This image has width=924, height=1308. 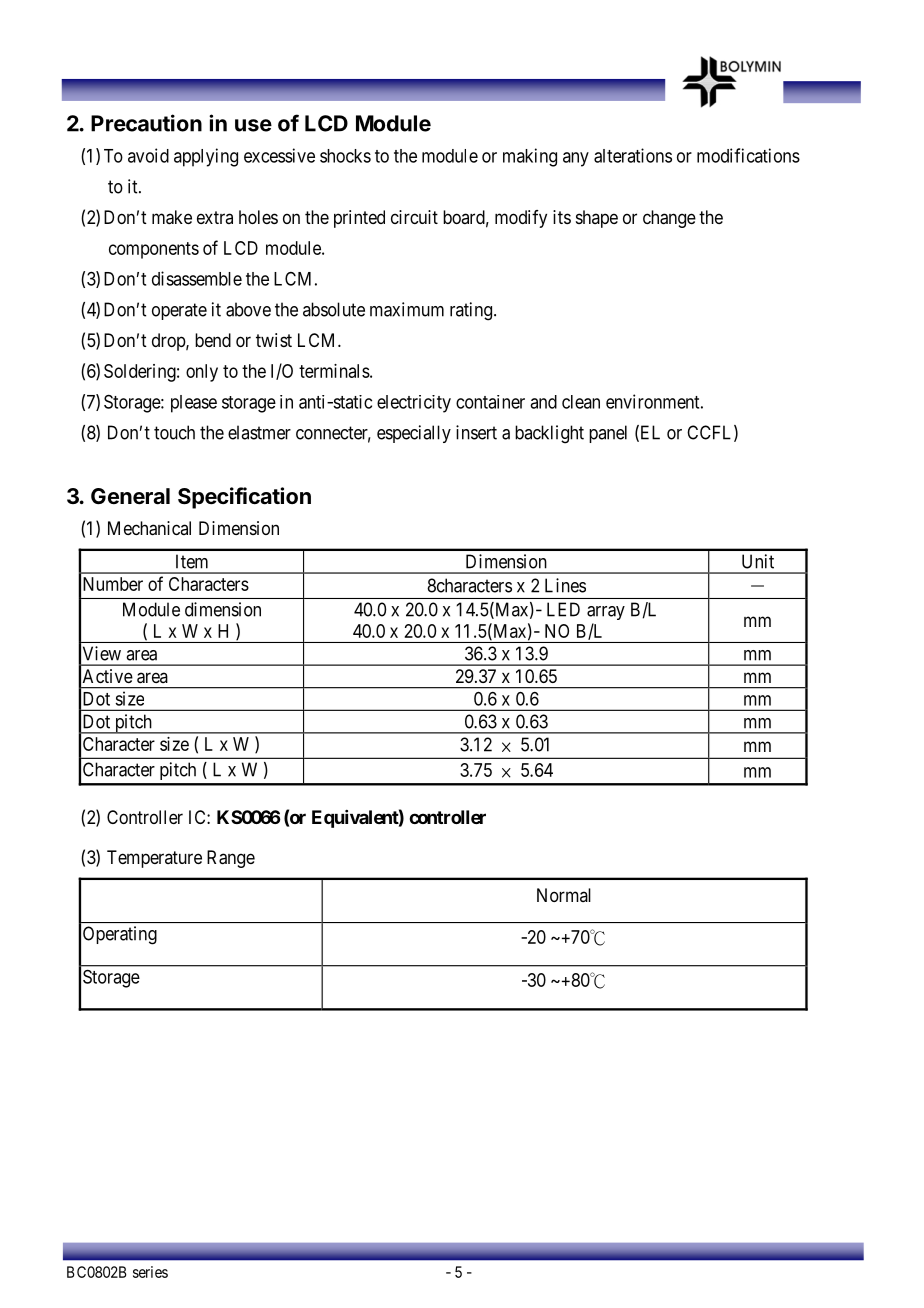 What do you see at coordinates (564, 895) in the image?
I see `Normal` at bounding box center [564, 895].
